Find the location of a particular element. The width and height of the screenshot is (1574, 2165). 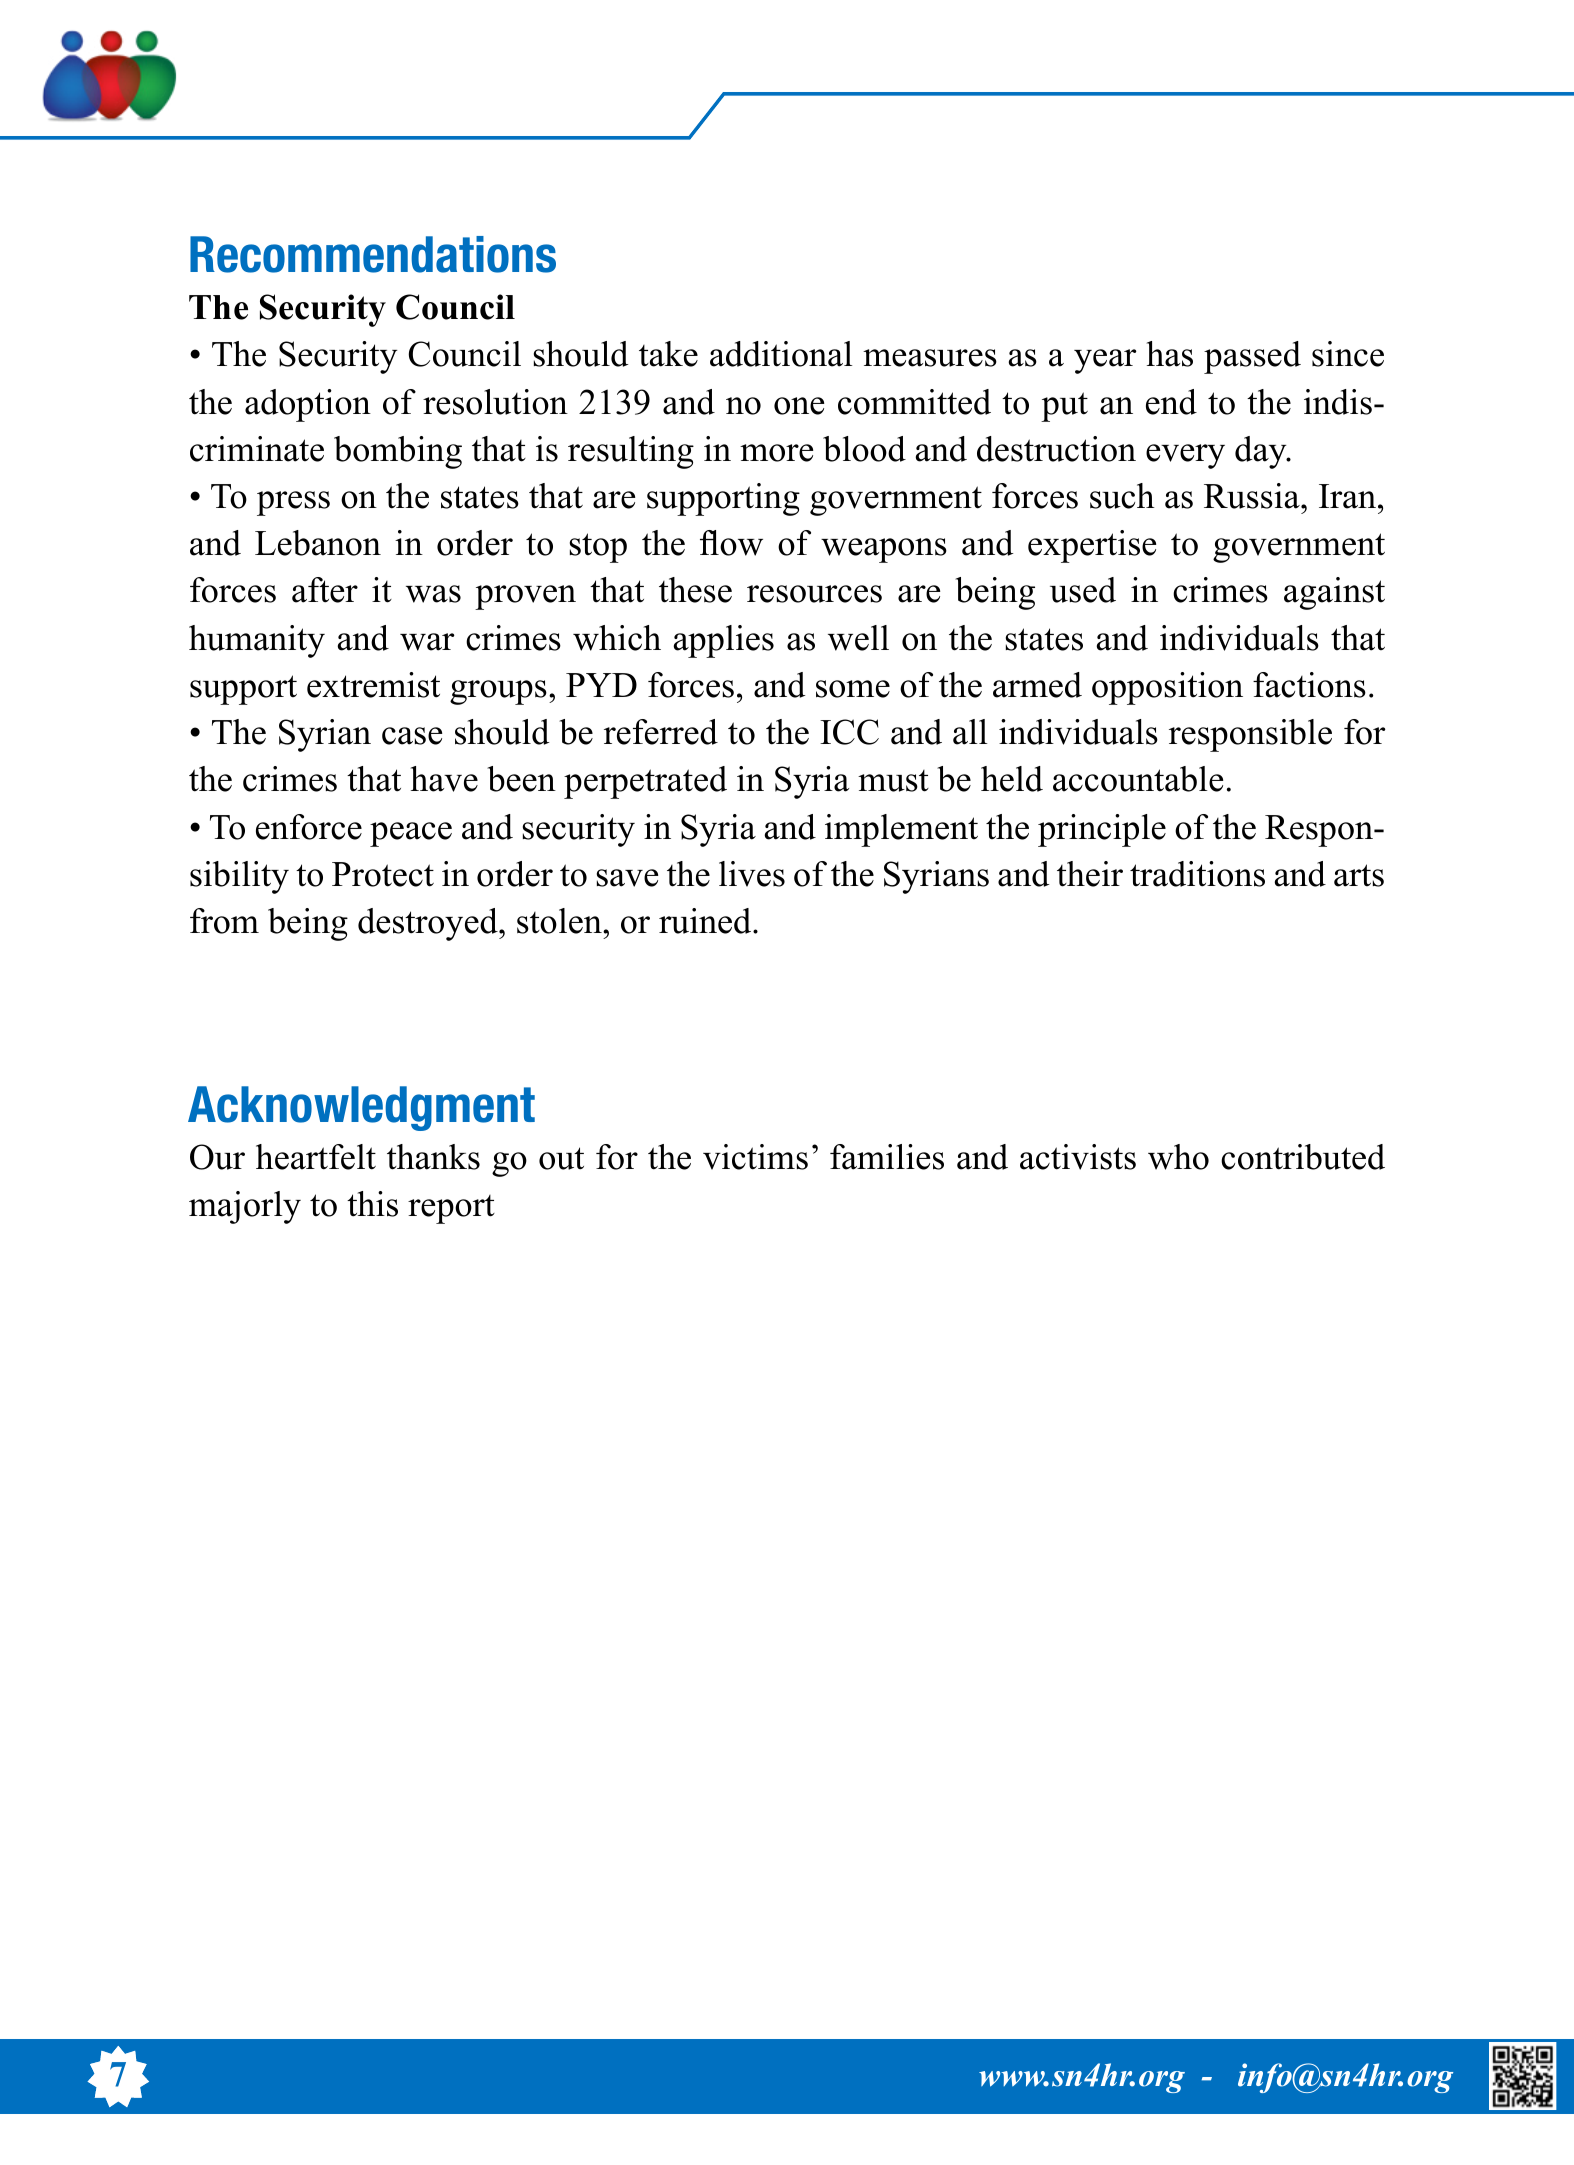

additional is located at coordinates (781, 354).
